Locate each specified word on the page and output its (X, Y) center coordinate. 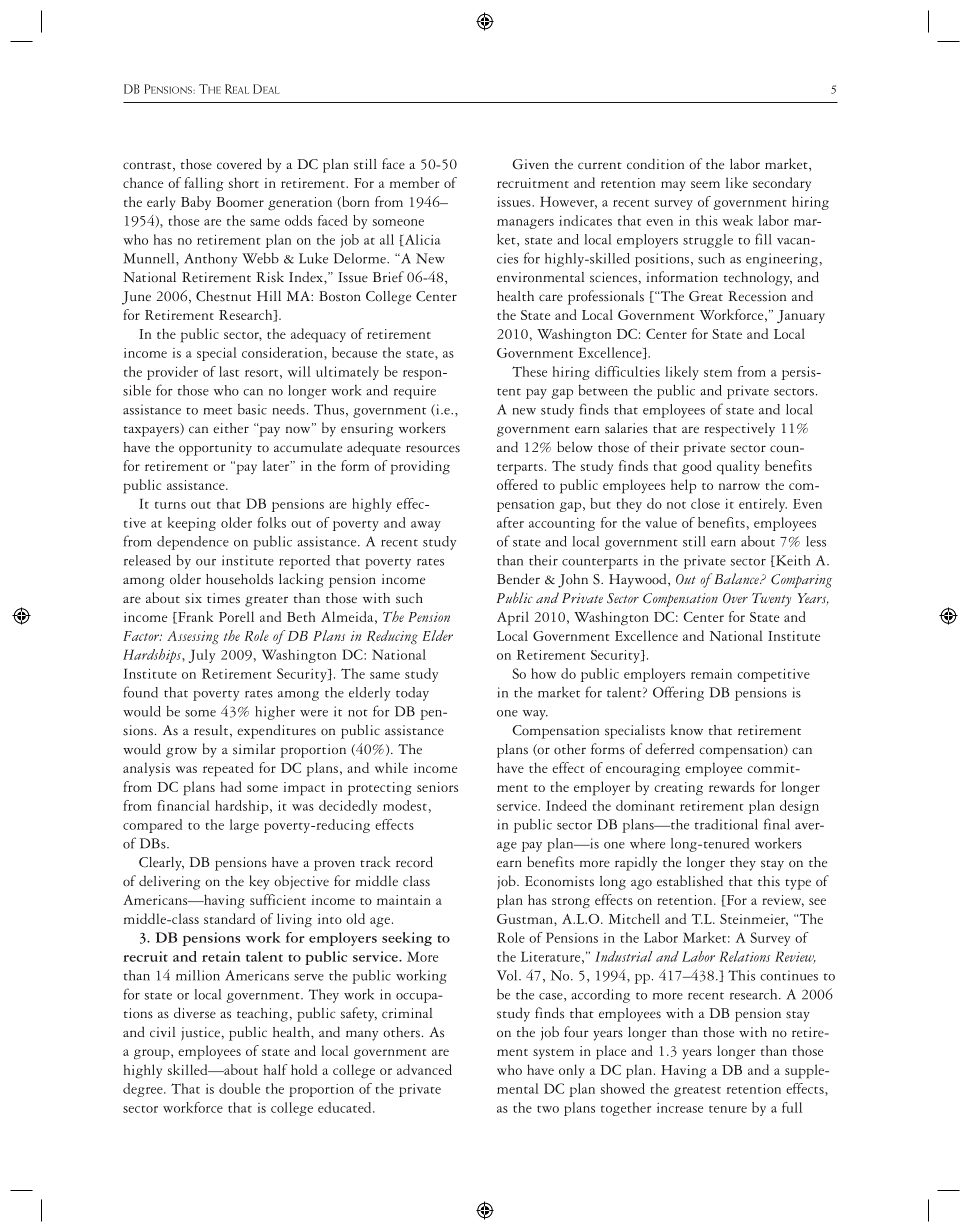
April (513, 618)
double (239, 1088)
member (414, 182)
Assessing (193, 637)
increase (680, 1108)
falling (203, 184)
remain (711, 673)
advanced (424, 1069)
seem (705, 184)
